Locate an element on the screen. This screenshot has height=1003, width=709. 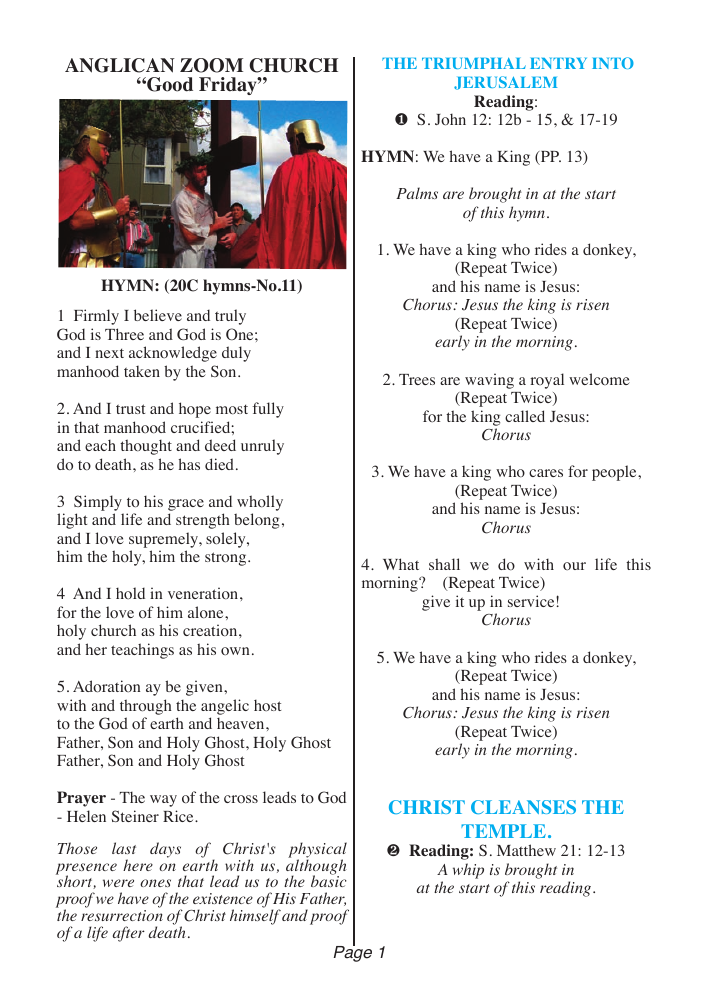
through is located at coordinates (146, 707).
